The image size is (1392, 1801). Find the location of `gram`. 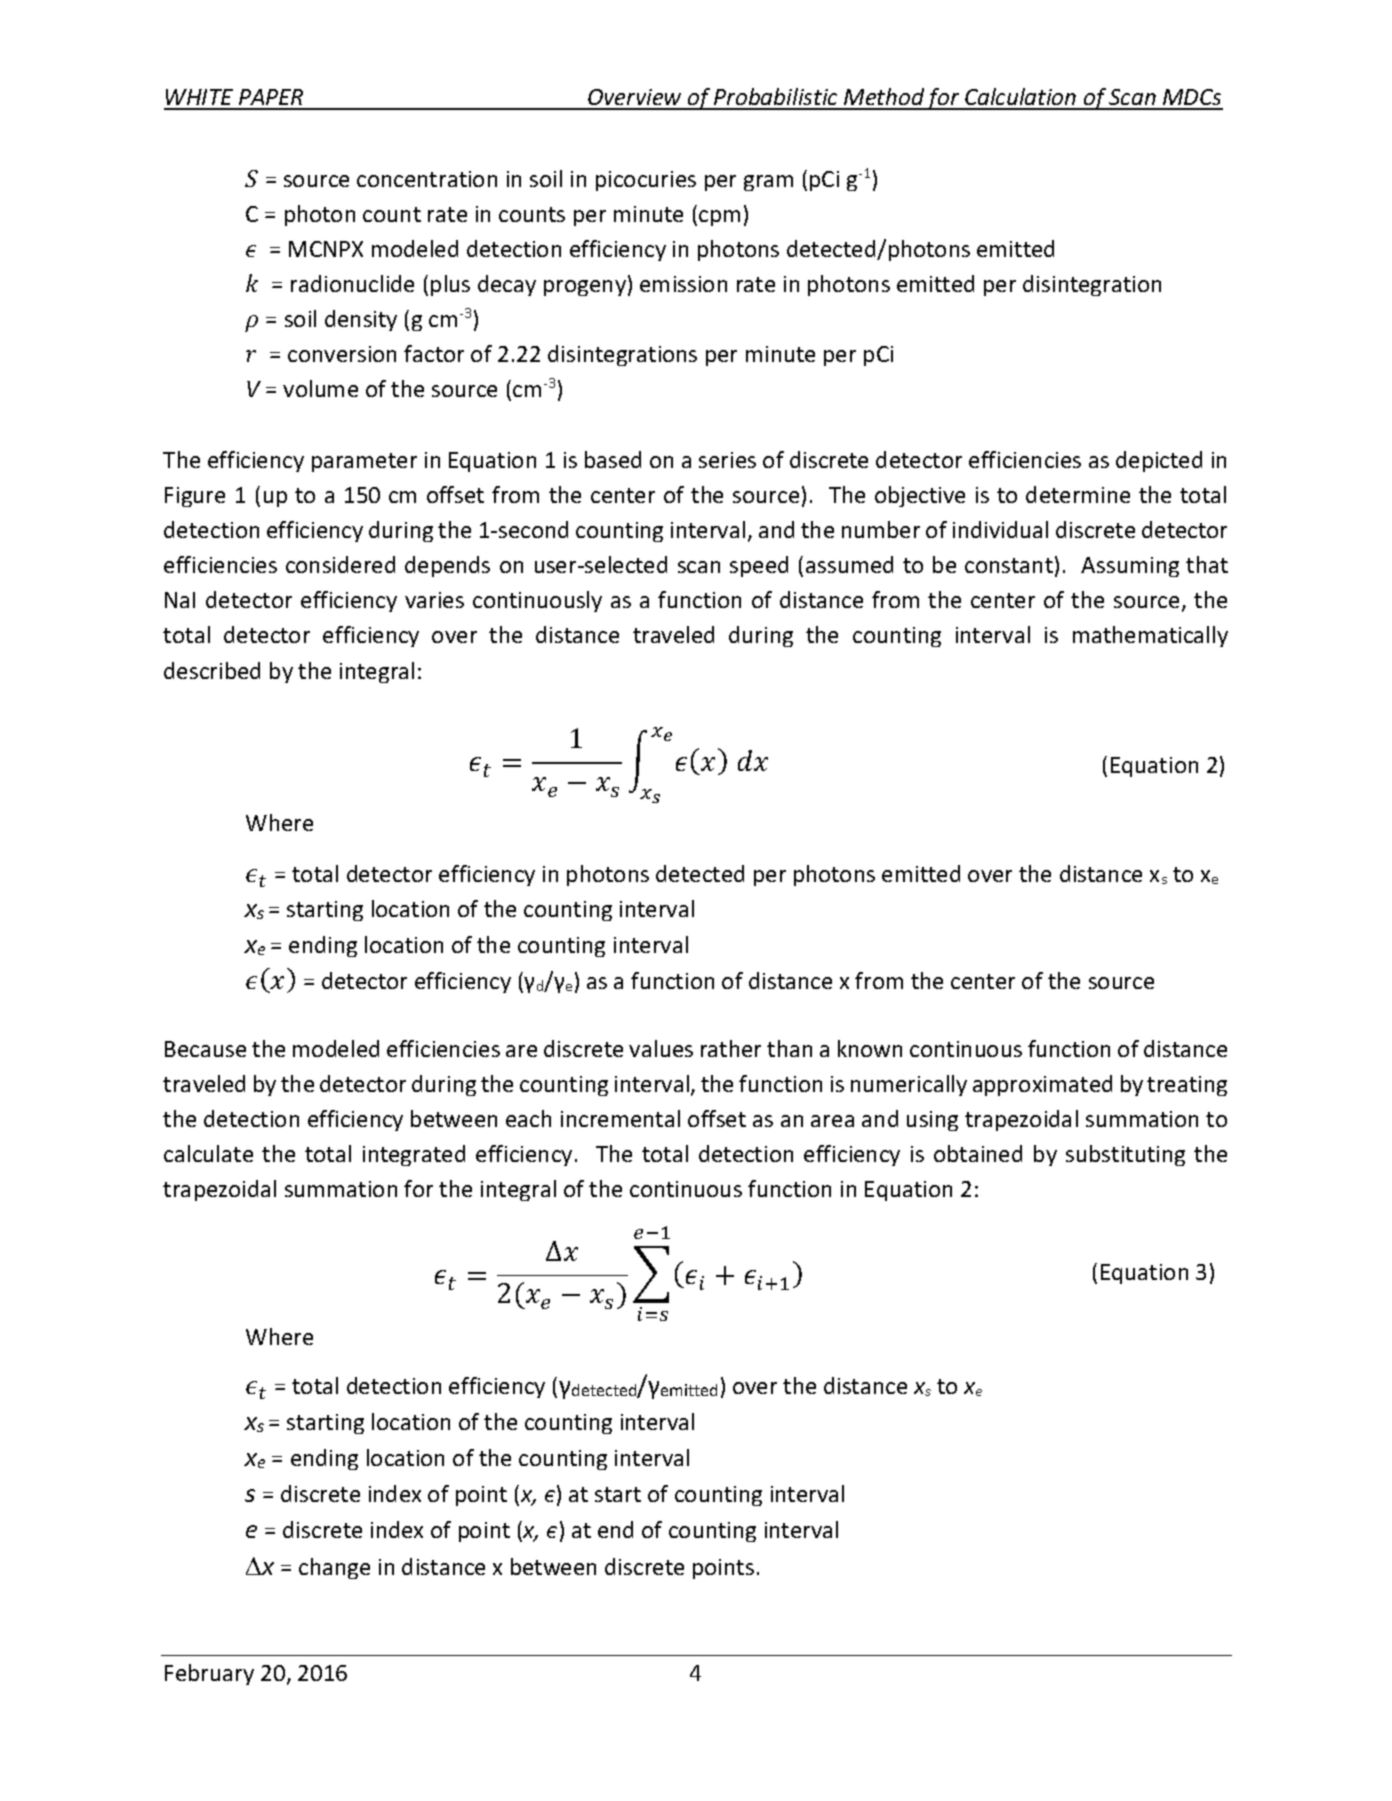

gram is located at coordinates (768, 183).
